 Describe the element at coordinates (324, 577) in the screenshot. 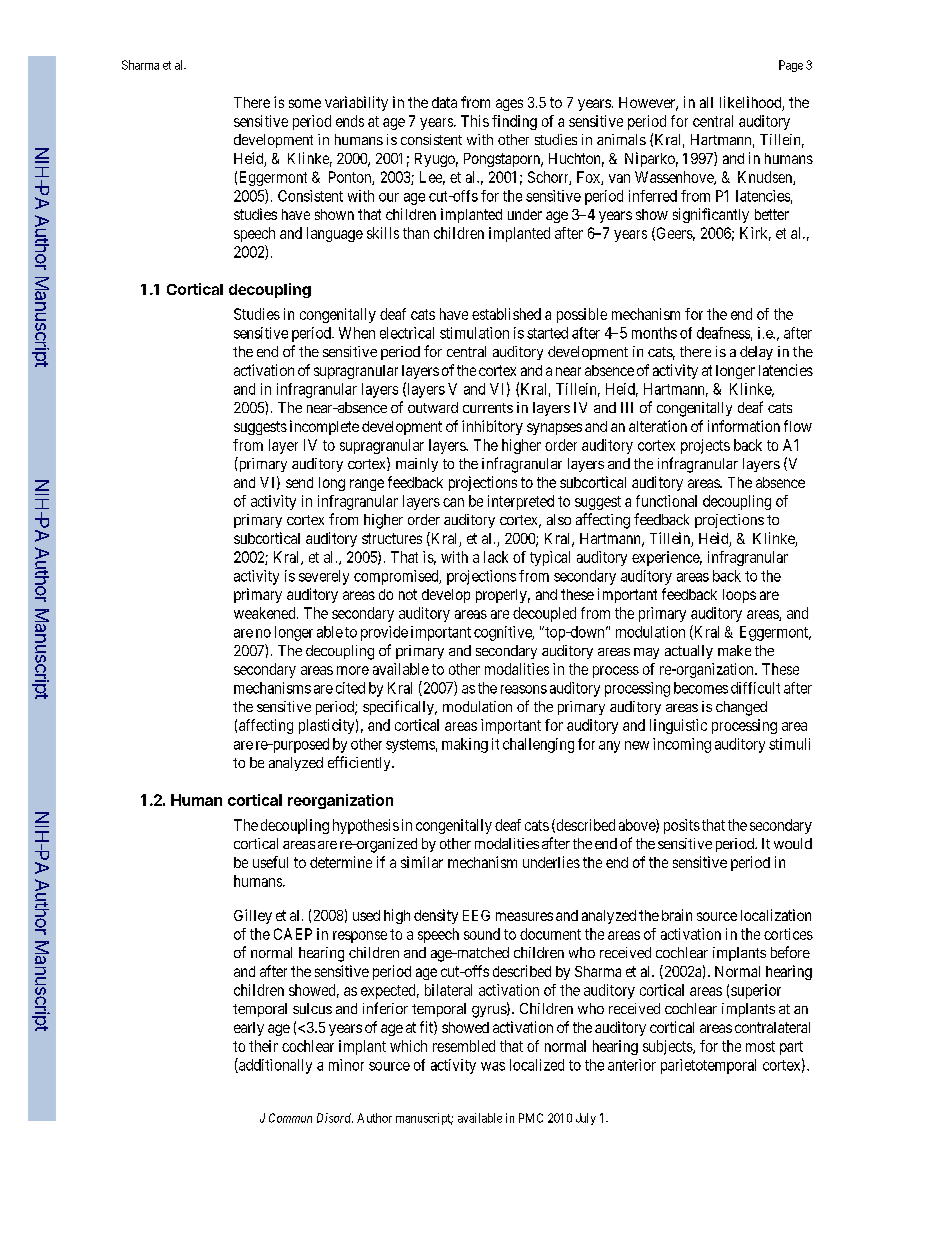

I see `severely` at that location.
